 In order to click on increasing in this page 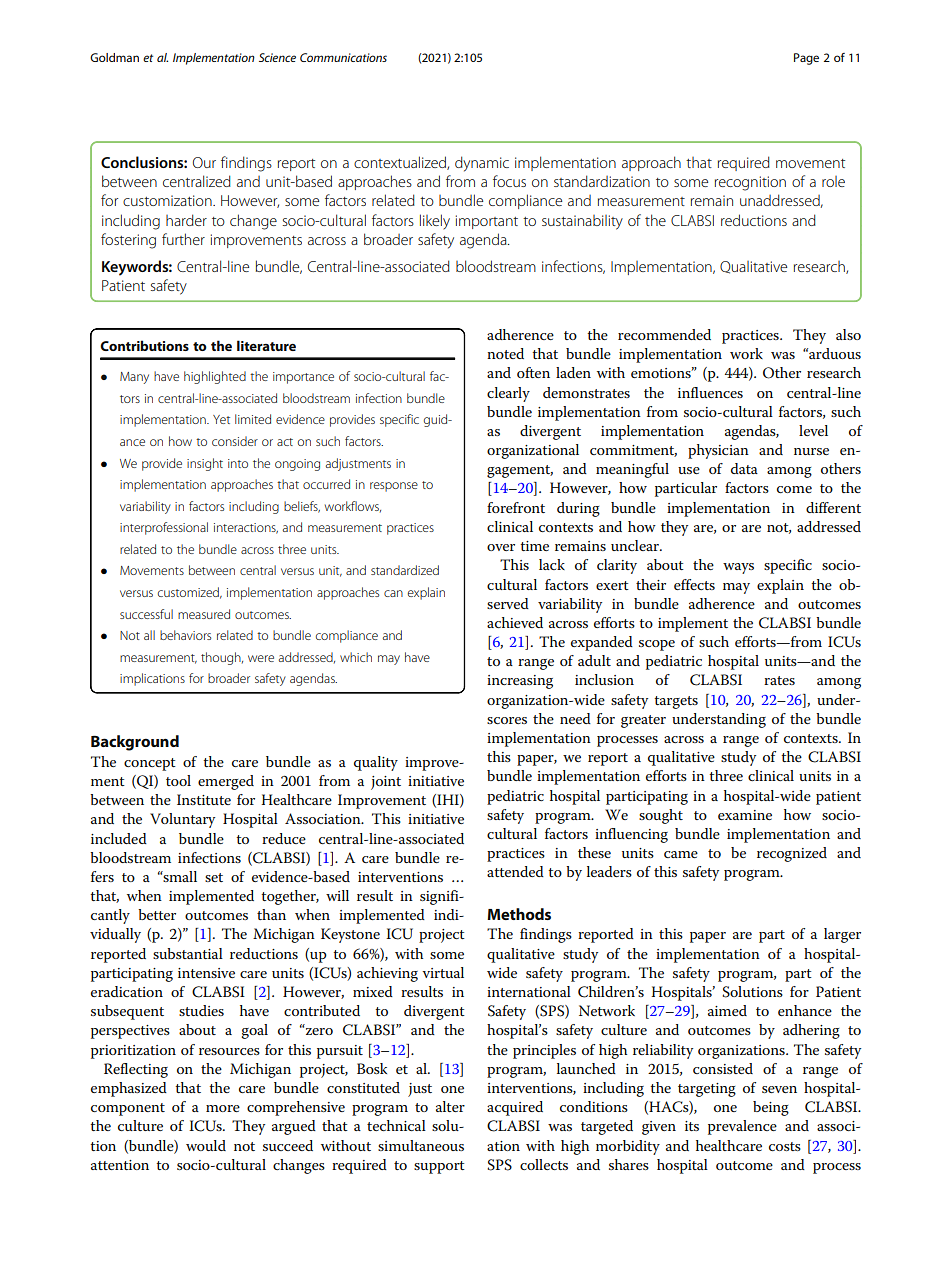, I will do `click(520, 682)`.
